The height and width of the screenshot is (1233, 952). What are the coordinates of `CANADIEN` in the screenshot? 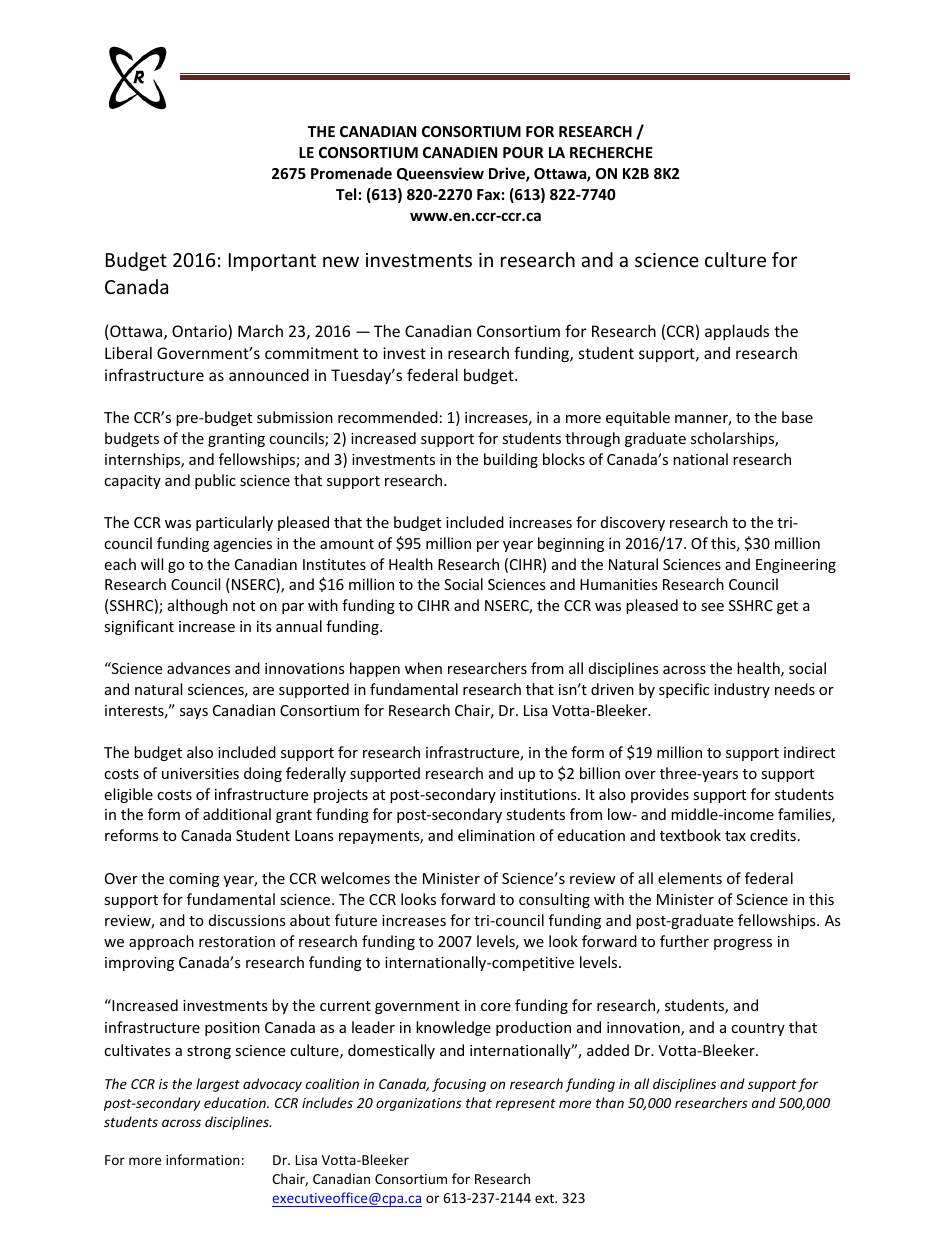 It's located at (460, 152).
